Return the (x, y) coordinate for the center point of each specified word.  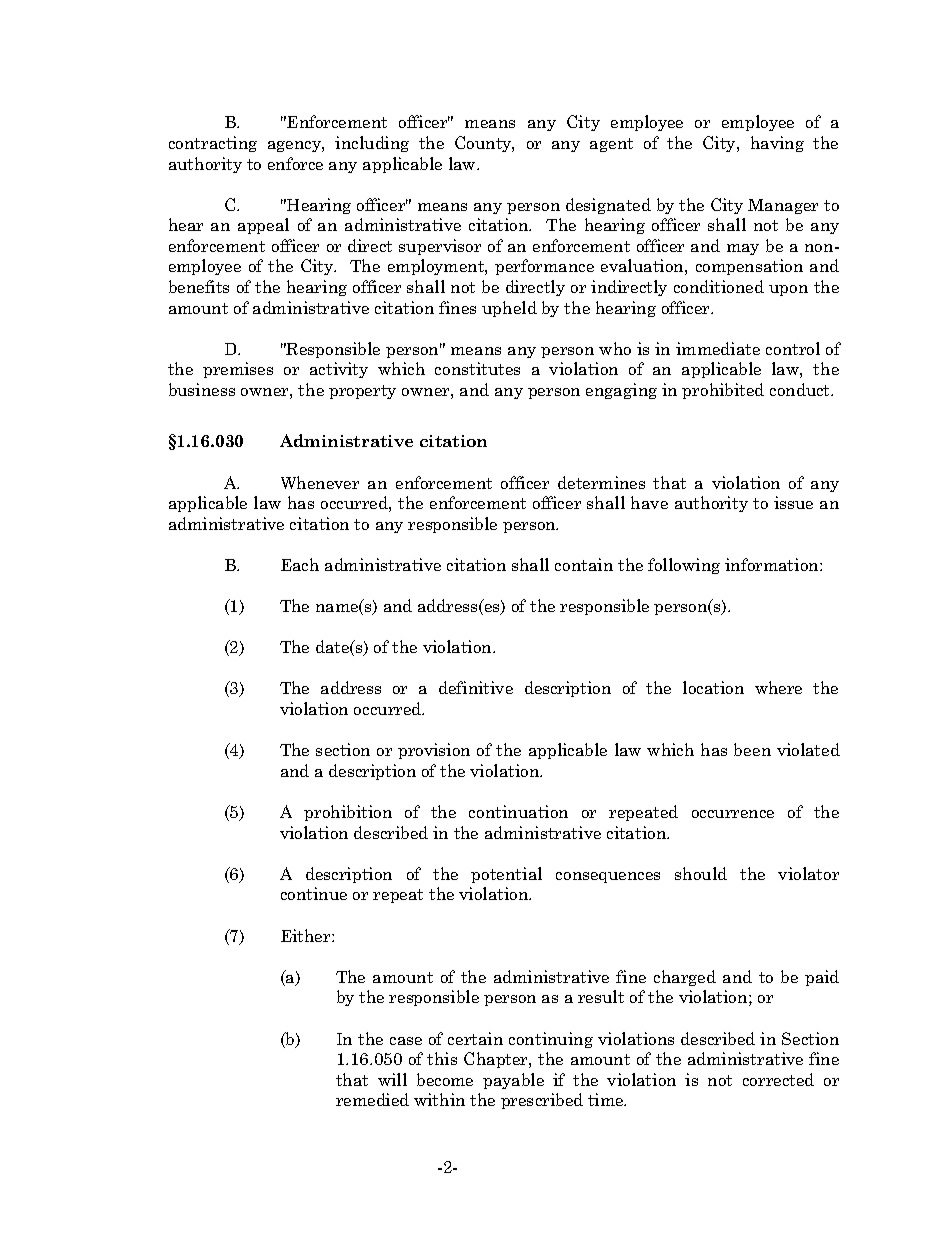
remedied (372, 1099)
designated (608, 206)
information (773, 564)
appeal (263, 226)
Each (300, 564)
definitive (476, 687)
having (777, 144)
